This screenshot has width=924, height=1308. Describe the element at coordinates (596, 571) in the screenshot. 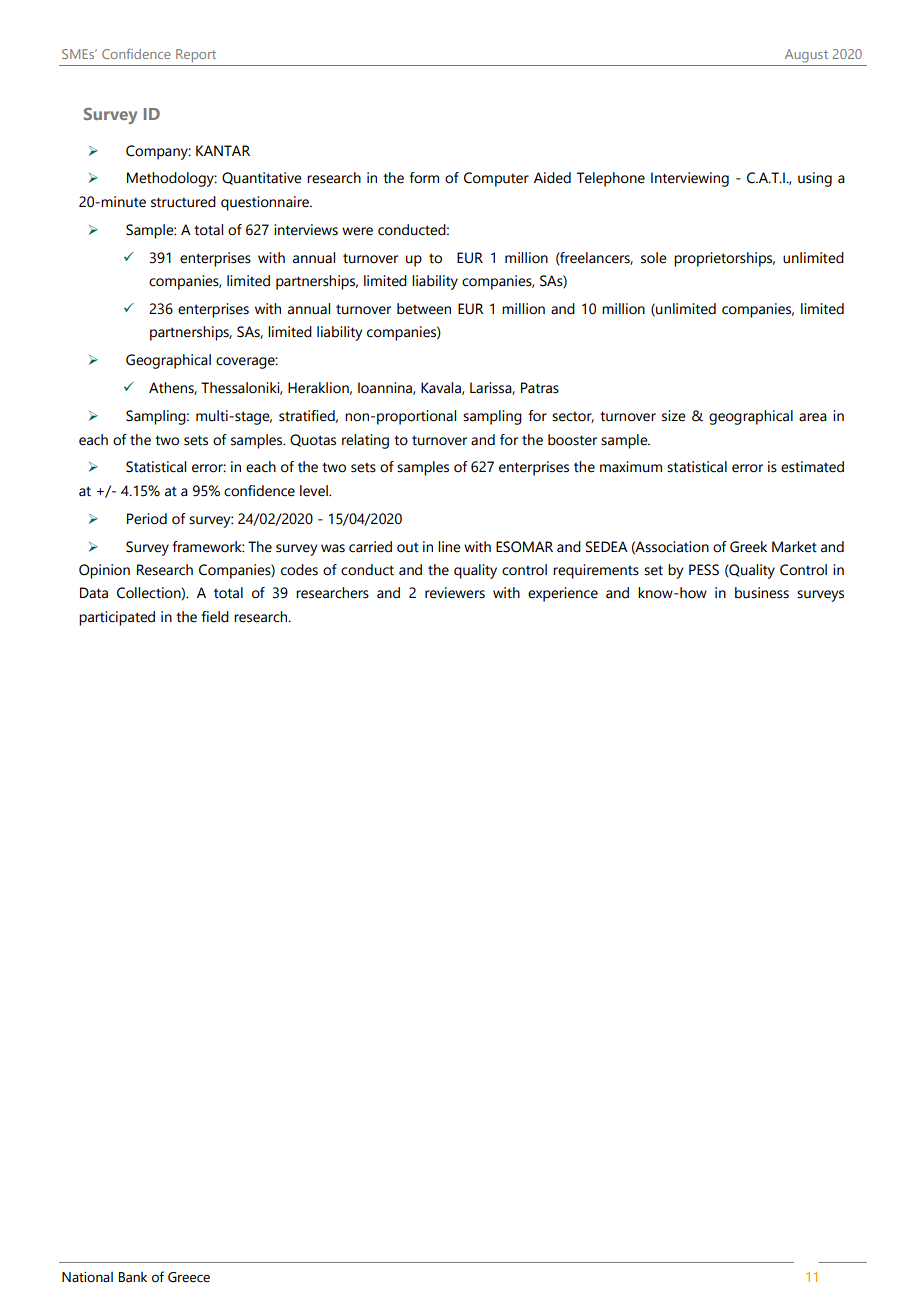

I see `requirements` at that location.
